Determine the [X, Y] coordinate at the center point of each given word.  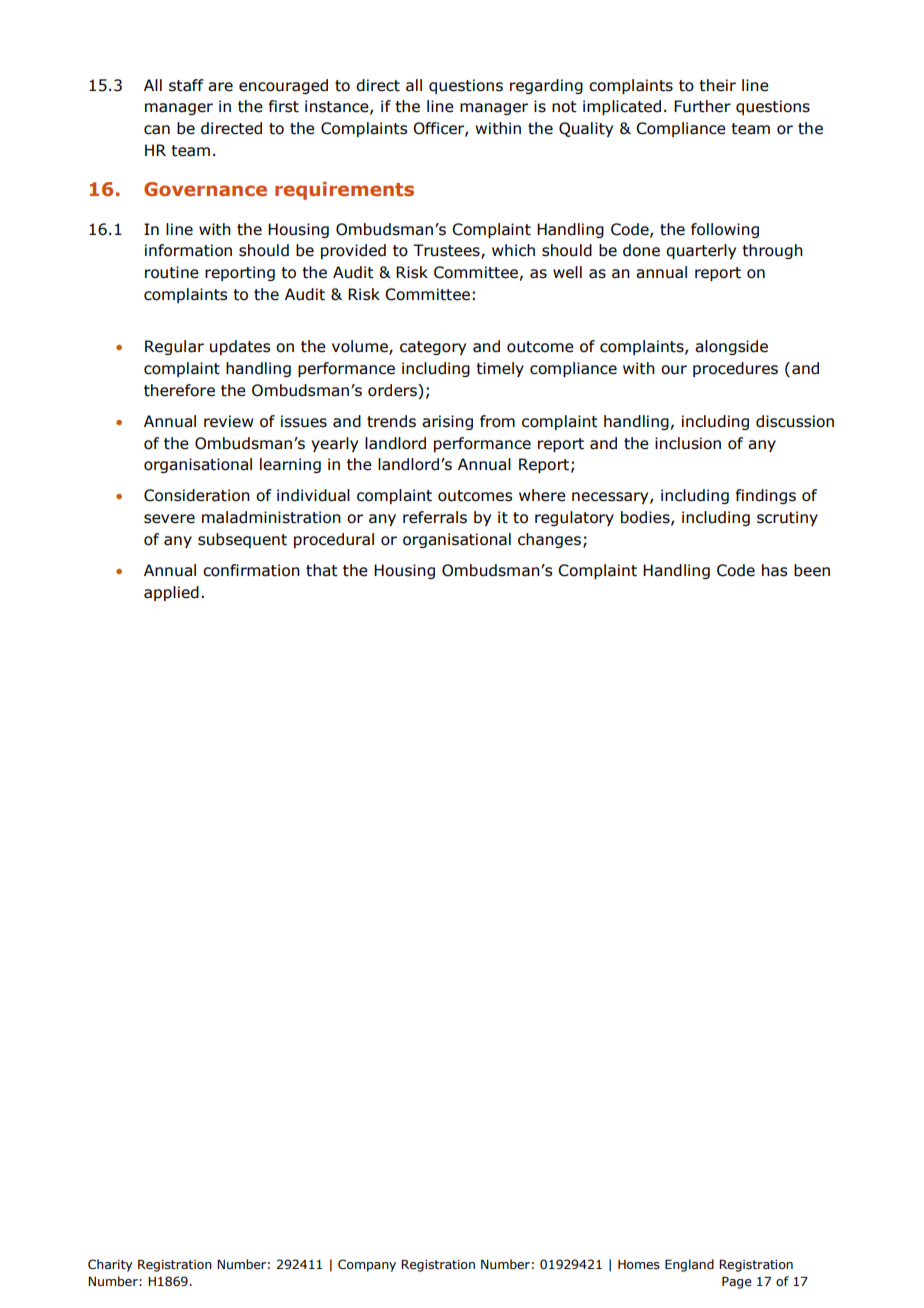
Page [737, 1282]
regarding [546, 86]
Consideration [197, 495]
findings [766, 496]
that [322, 570]
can [157, 130]
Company [367, 1265]
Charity [110, 1265]
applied [171, 593]
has [774, 570]
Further [702, 106]
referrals [435, 517]
